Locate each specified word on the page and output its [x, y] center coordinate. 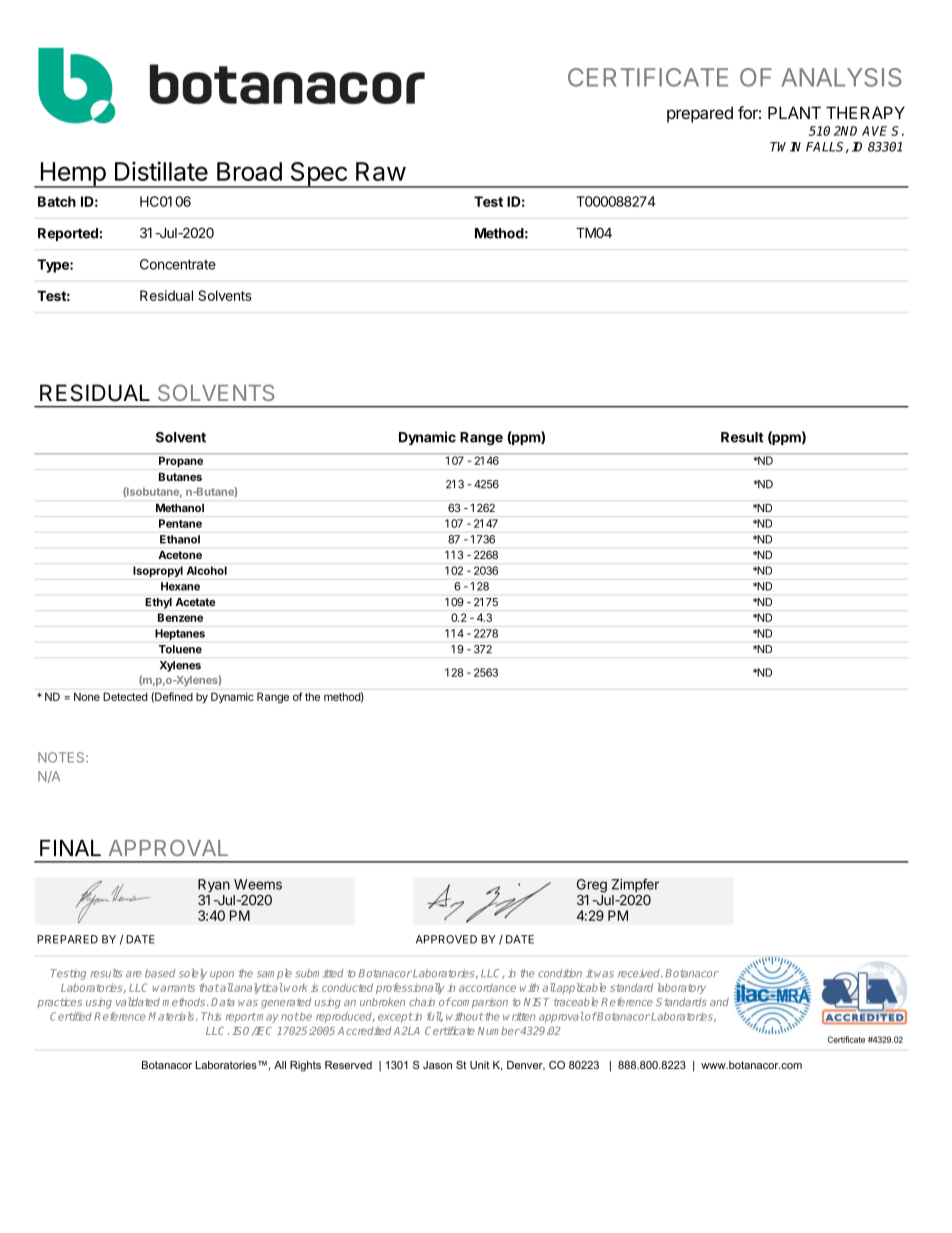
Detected [125, 696]
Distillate [161, 171]
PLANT [794, 112]
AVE [874, 131]
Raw [381, 171]
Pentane [180, 523]
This [211, 1016]
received [640, 973]
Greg [592, 886]
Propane [181, 461]
